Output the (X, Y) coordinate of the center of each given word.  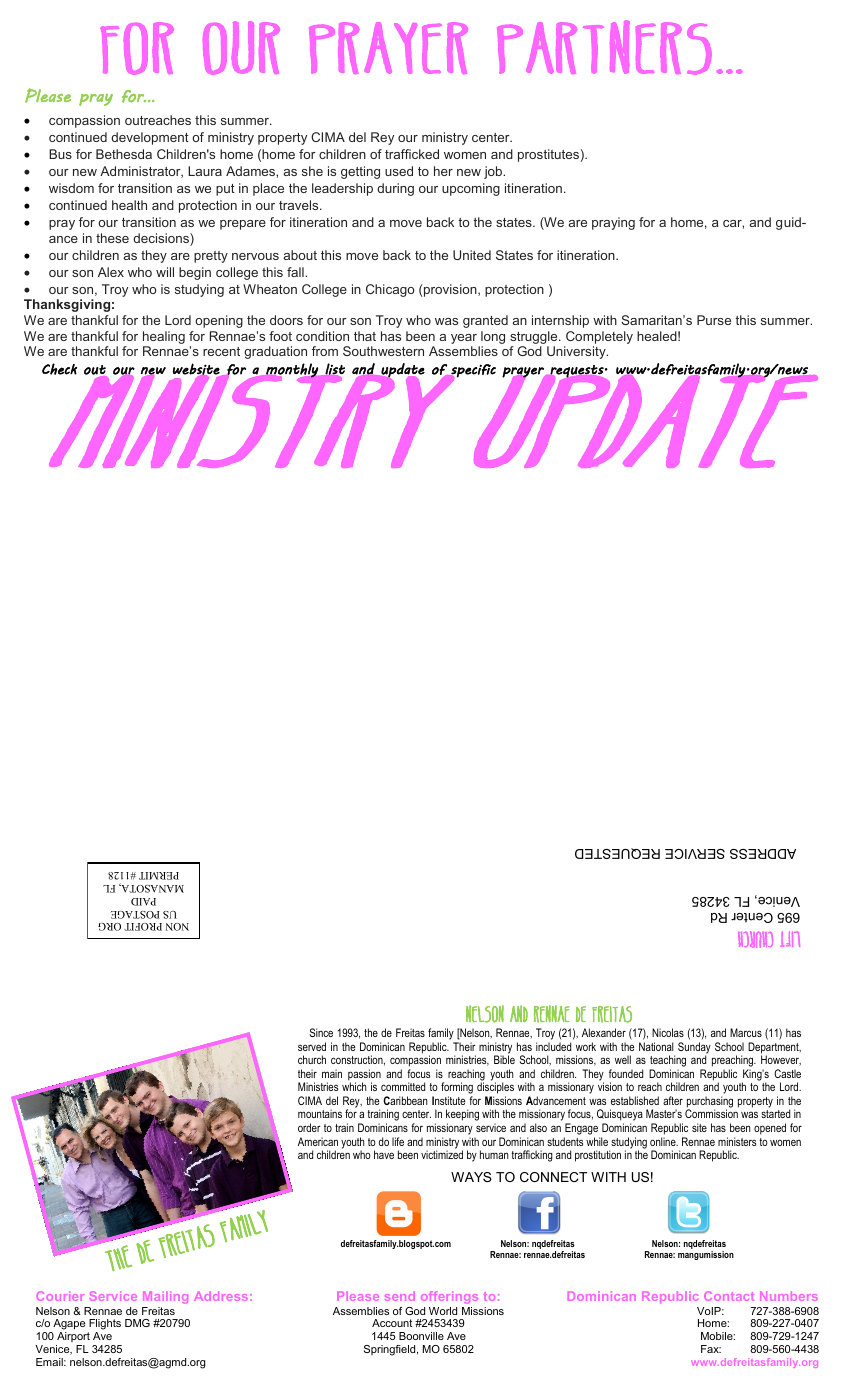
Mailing (165, 1297)
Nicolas (668, 1032)
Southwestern (383, 351)
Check (59, 369)
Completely (599, 337)
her (443, 171)
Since (321, 1032)
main (332, 1073)
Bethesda (124, 154)
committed (403, 1086)
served (312, 1046)
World (443, 1311)
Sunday (694, 1049)
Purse (714, 320)
